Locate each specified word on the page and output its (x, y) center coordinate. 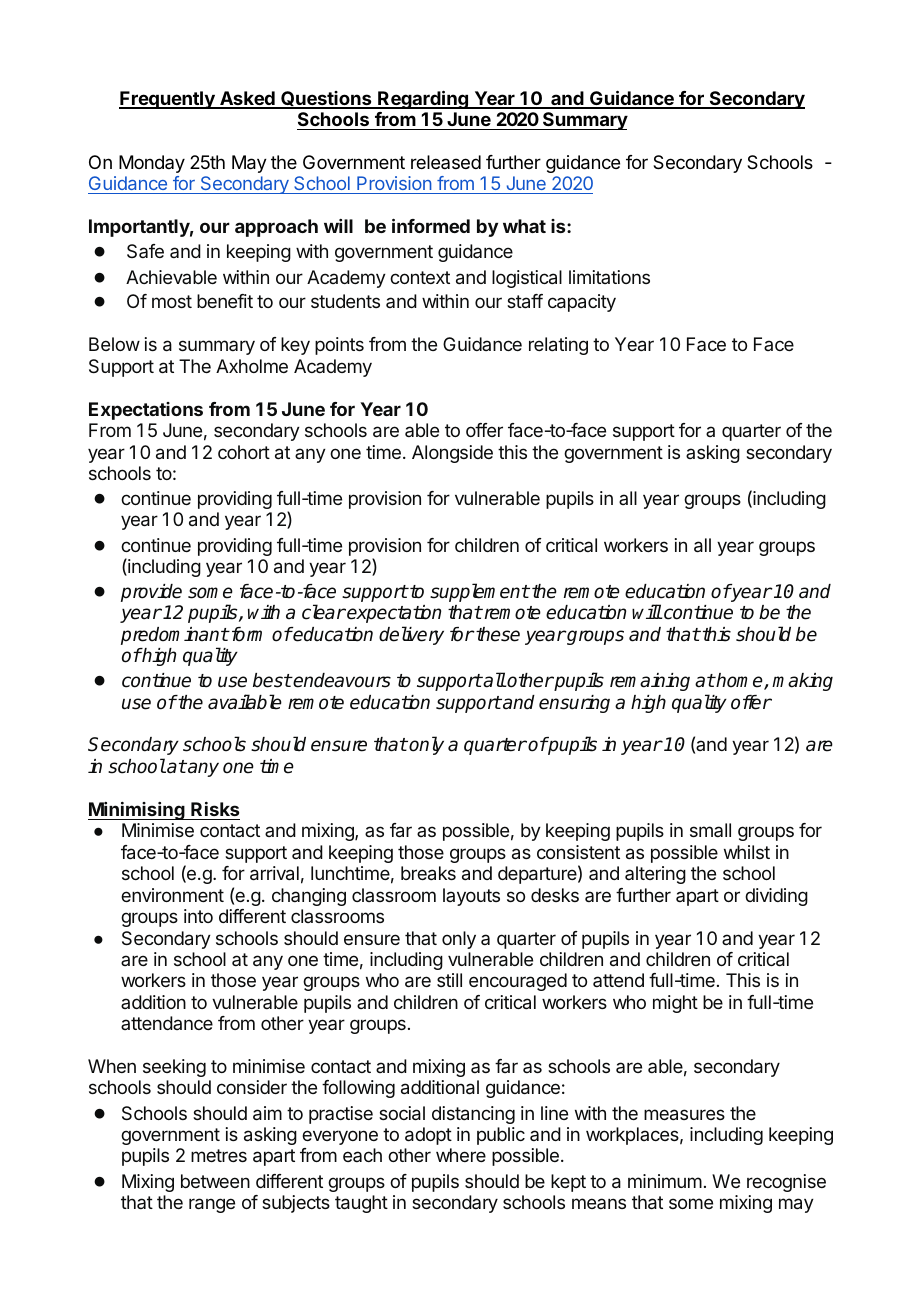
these (497, 634)
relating (558, 346)
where (461, 1155)
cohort (244, 452)
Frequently (168, 100)
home (740, 681)
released (446, 162)
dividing (776, 897)
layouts (471, 897)
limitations (609, 277)
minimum (665, 1181)
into (198, 916)
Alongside (452, 454)
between (215, 1181)
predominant (175, 636)
